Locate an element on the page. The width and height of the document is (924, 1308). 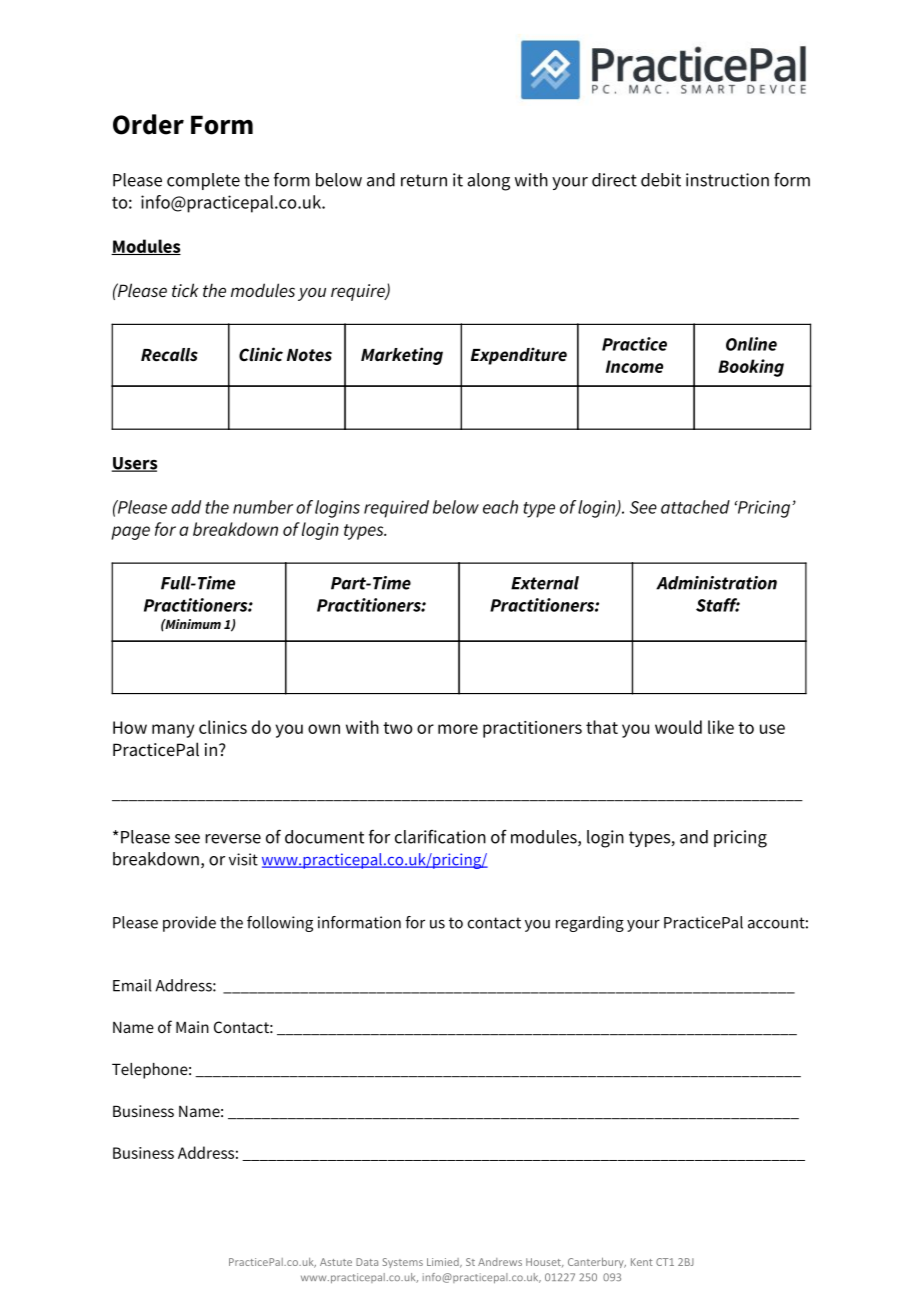
Main is located at coordinates (192, 1027).
